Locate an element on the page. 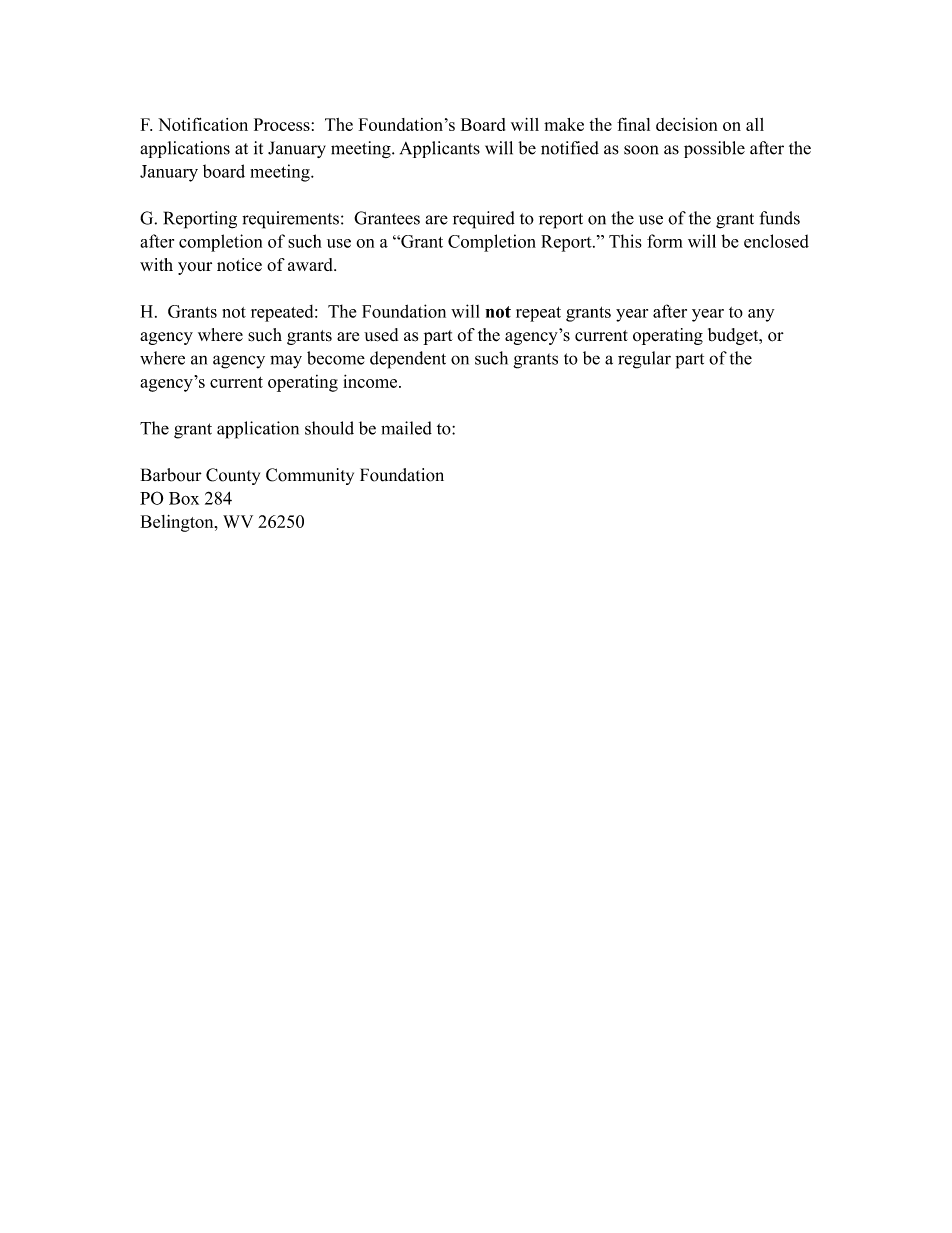 This document has height=1233, width=952. County is located at coordinates (233, 476).
